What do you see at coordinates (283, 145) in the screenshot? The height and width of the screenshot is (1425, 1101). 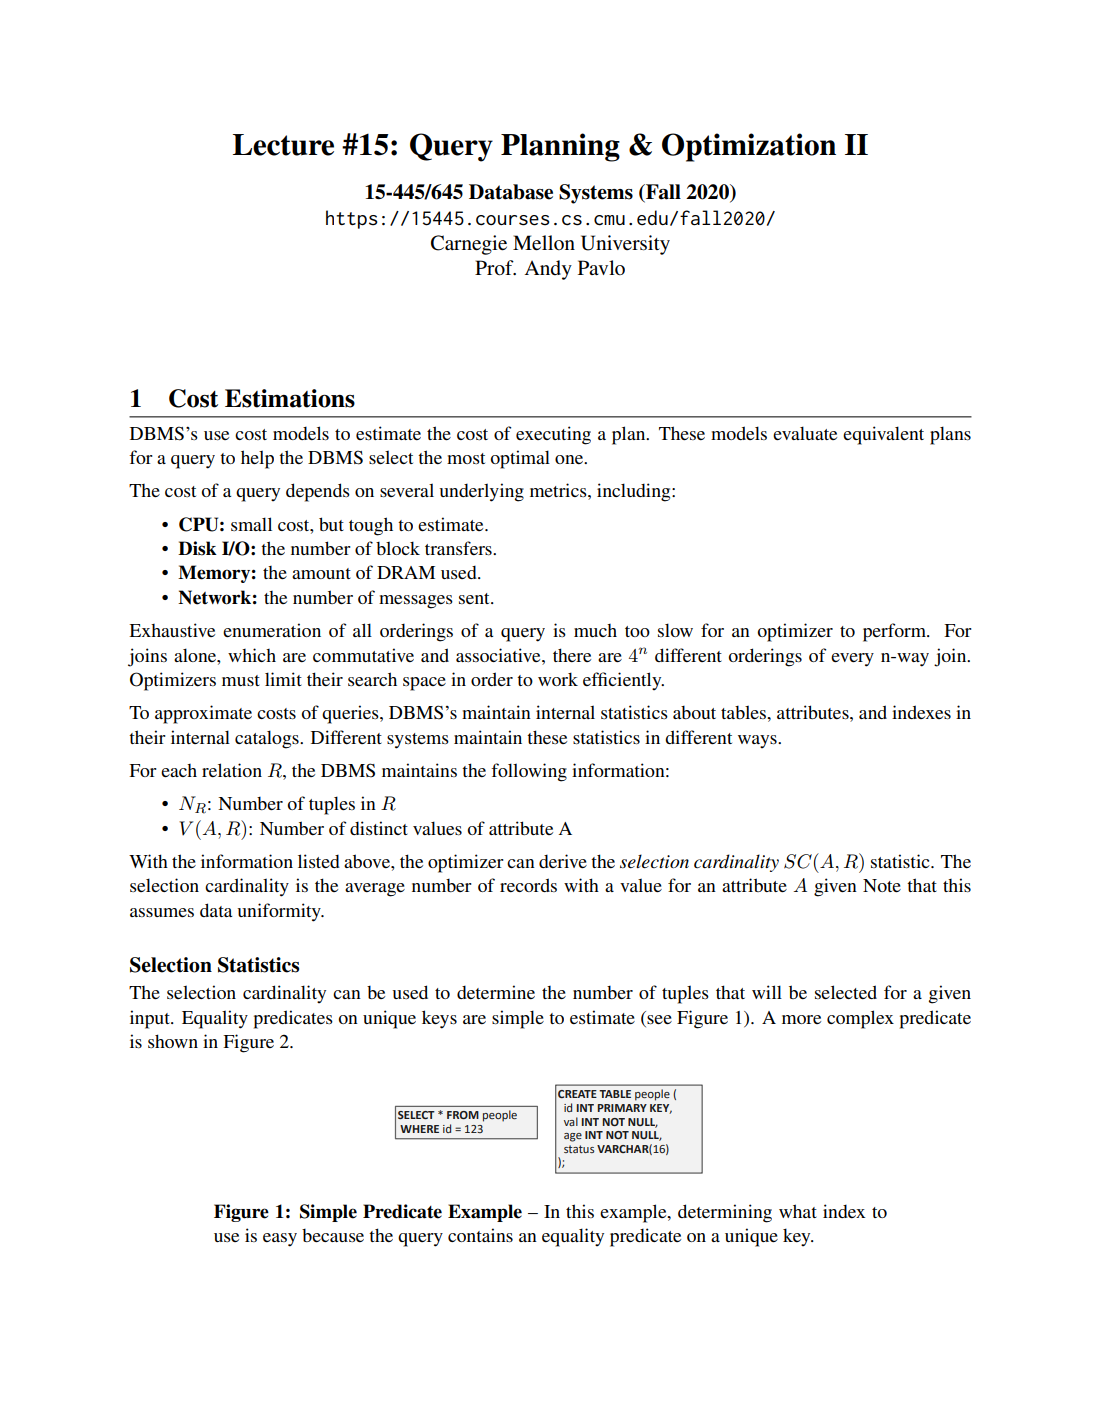 I see `Lecture` at bounding box center [283, 145].
